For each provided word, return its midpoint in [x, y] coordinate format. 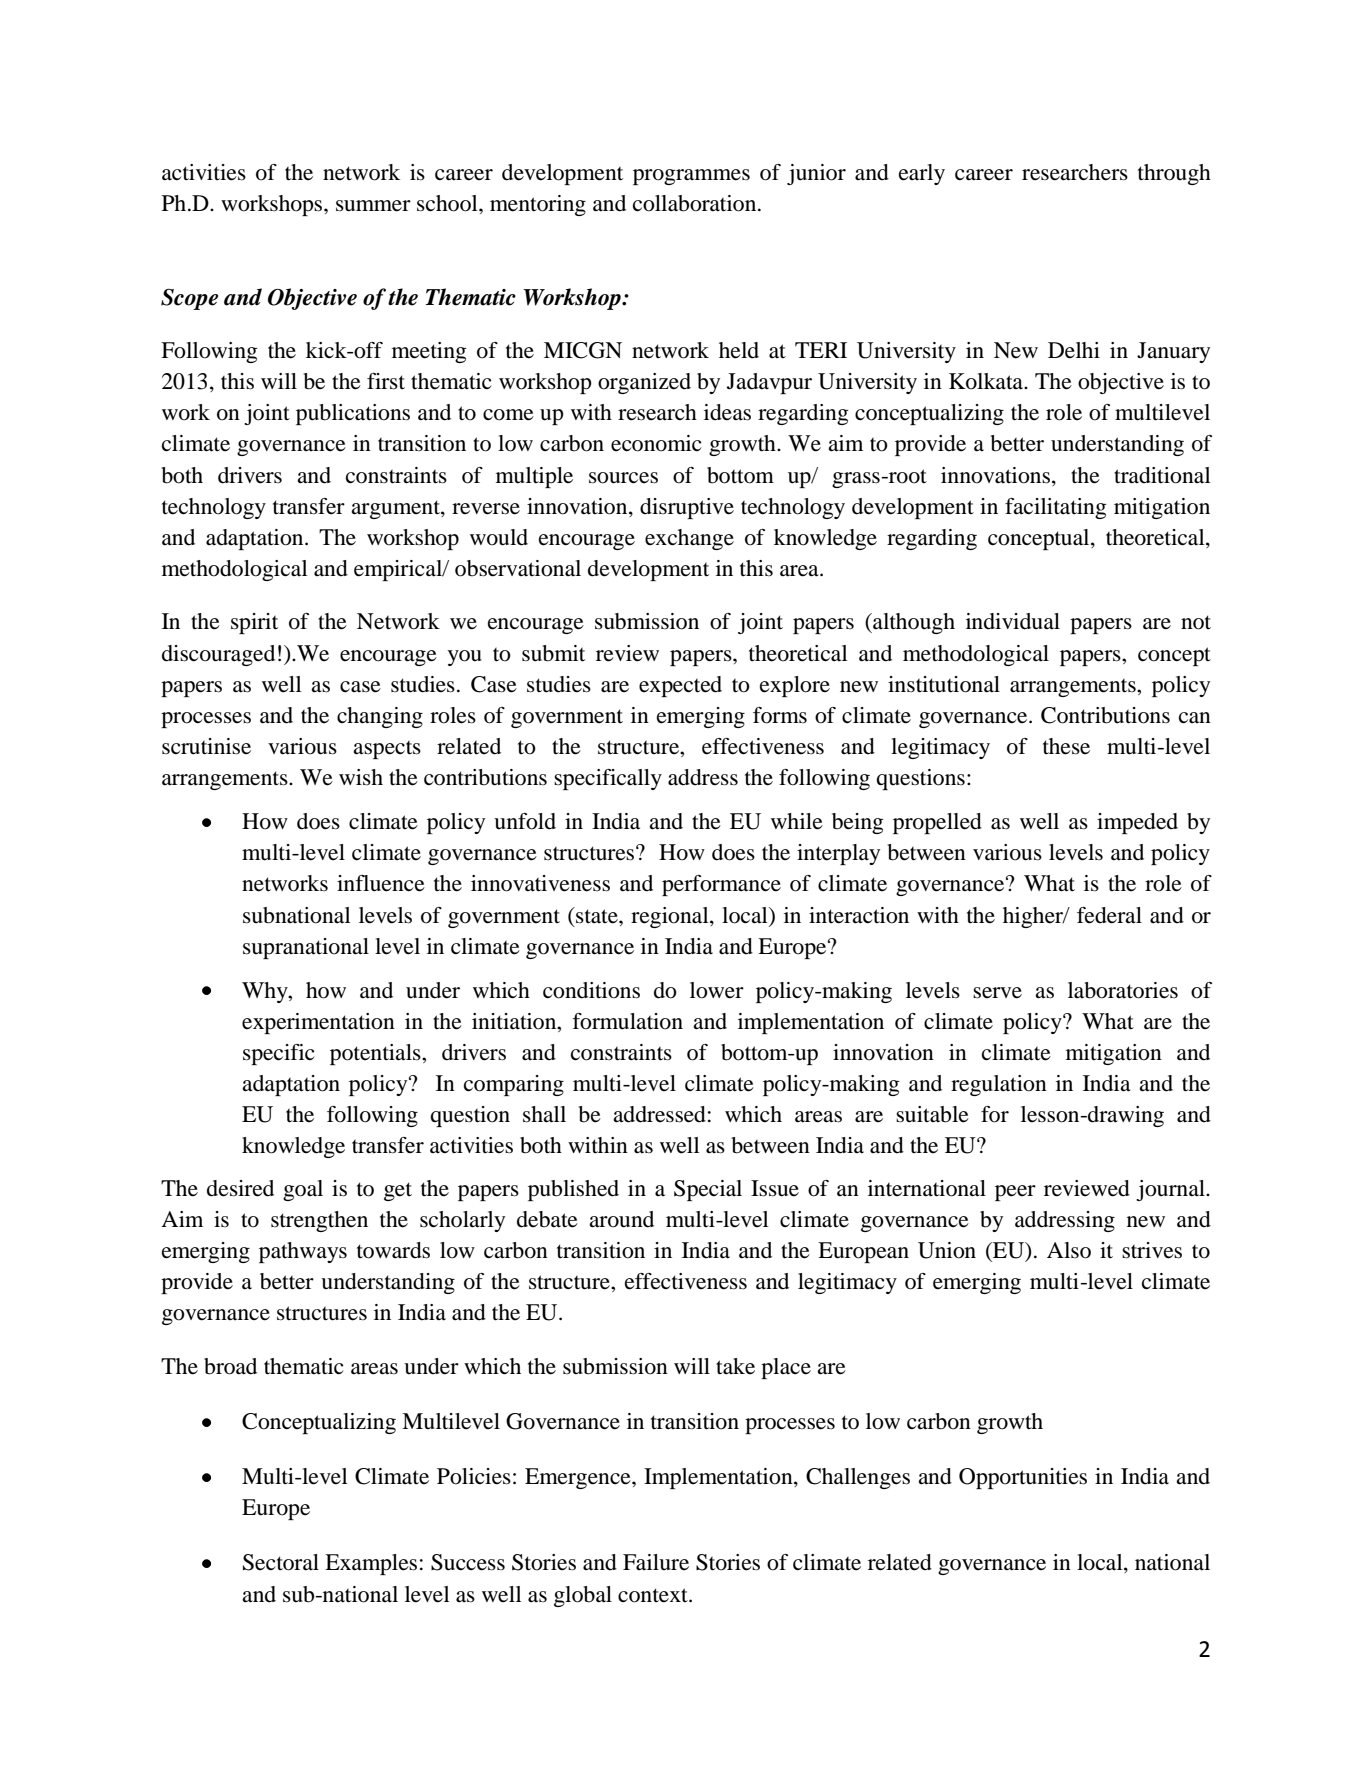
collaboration [696, 203]
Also [1069, 1250]
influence [381, 883]
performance [721, 885]
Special [708, 1190]
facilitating [1056, 508]
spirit [254, 623]
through [1174, 174]
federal [1109, 915]
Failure [656, 1562]
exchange [689, 539]
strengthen [319, 1221]
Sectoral [281, 1562]
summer [373, 206]
